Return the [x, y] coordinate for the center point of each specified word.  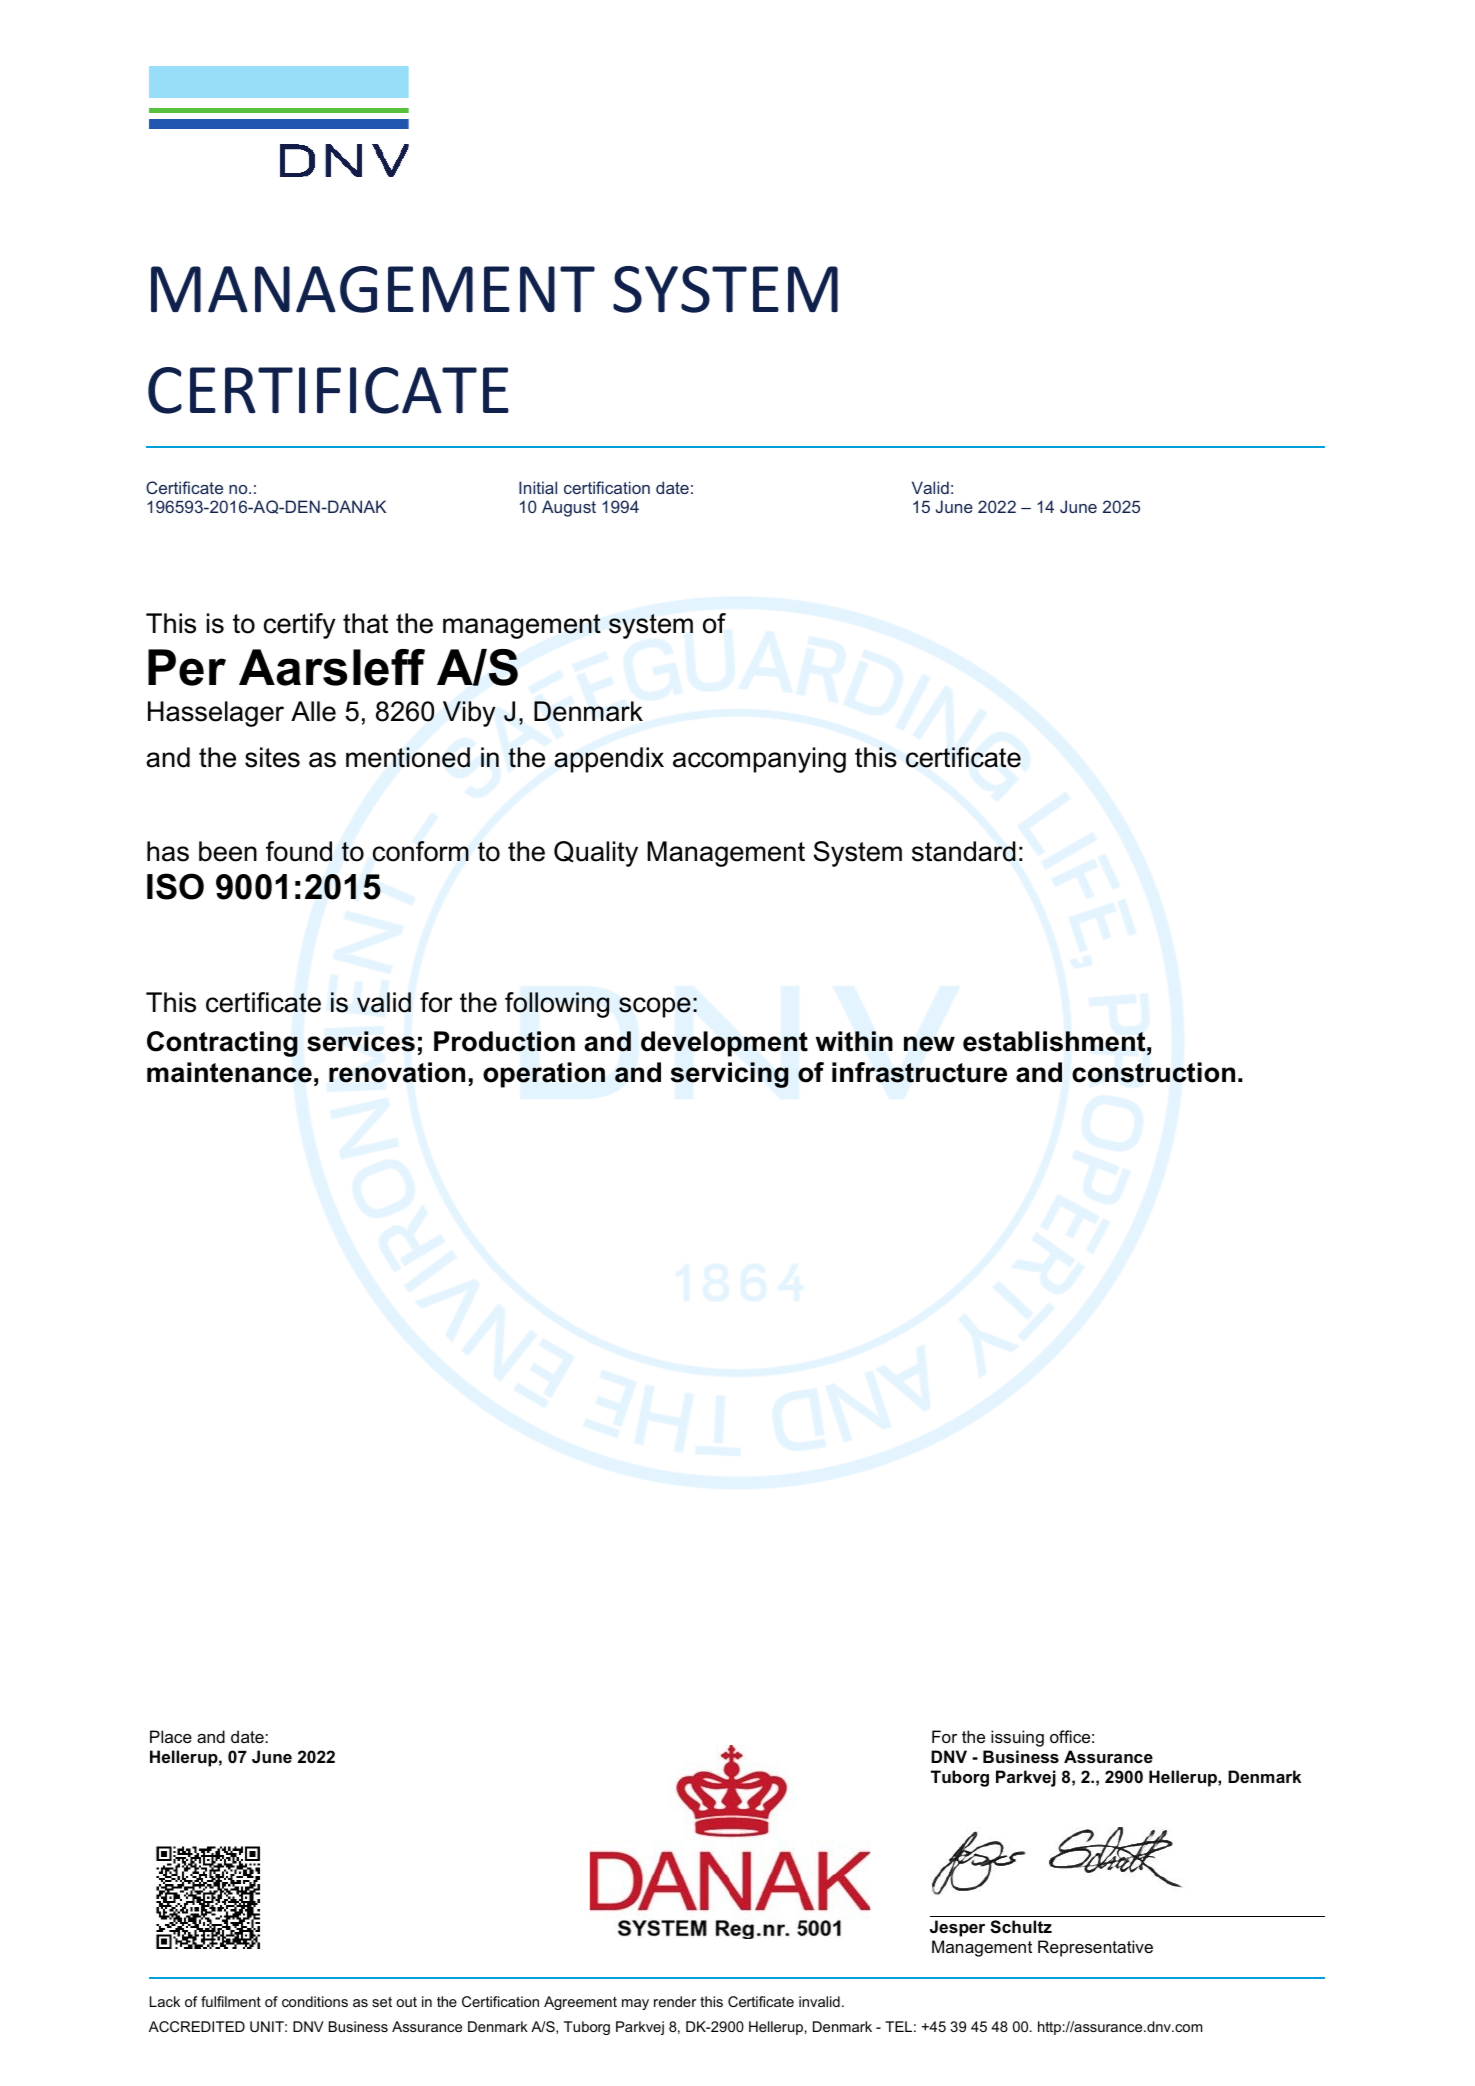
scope [655, 1007]
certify [299, 626]
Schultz [1021, 1927]
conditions [315, 2001]
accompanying [759, 760]
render [675, 2001]
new [929, 1044]
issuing [1017, 1738]
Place [171, 1736]
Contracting [222, 1044]
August [569, 508]
